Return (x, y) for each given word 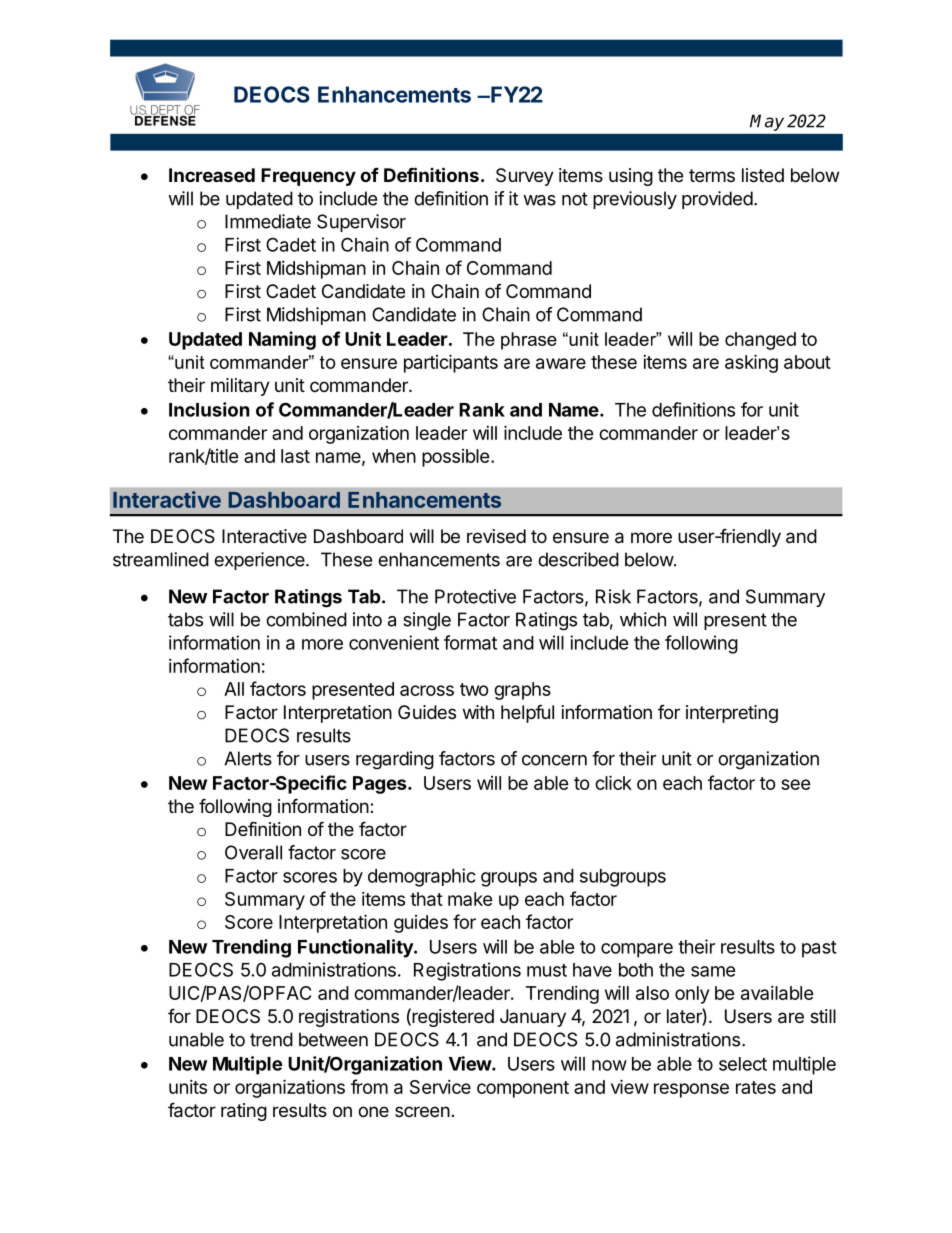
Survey (525, 177)
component (523, 1089)
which (643, 619)
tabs (185, 619)
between (333, 1039)
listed (763, 175)
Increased (212, 175)
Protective (475, 596)
